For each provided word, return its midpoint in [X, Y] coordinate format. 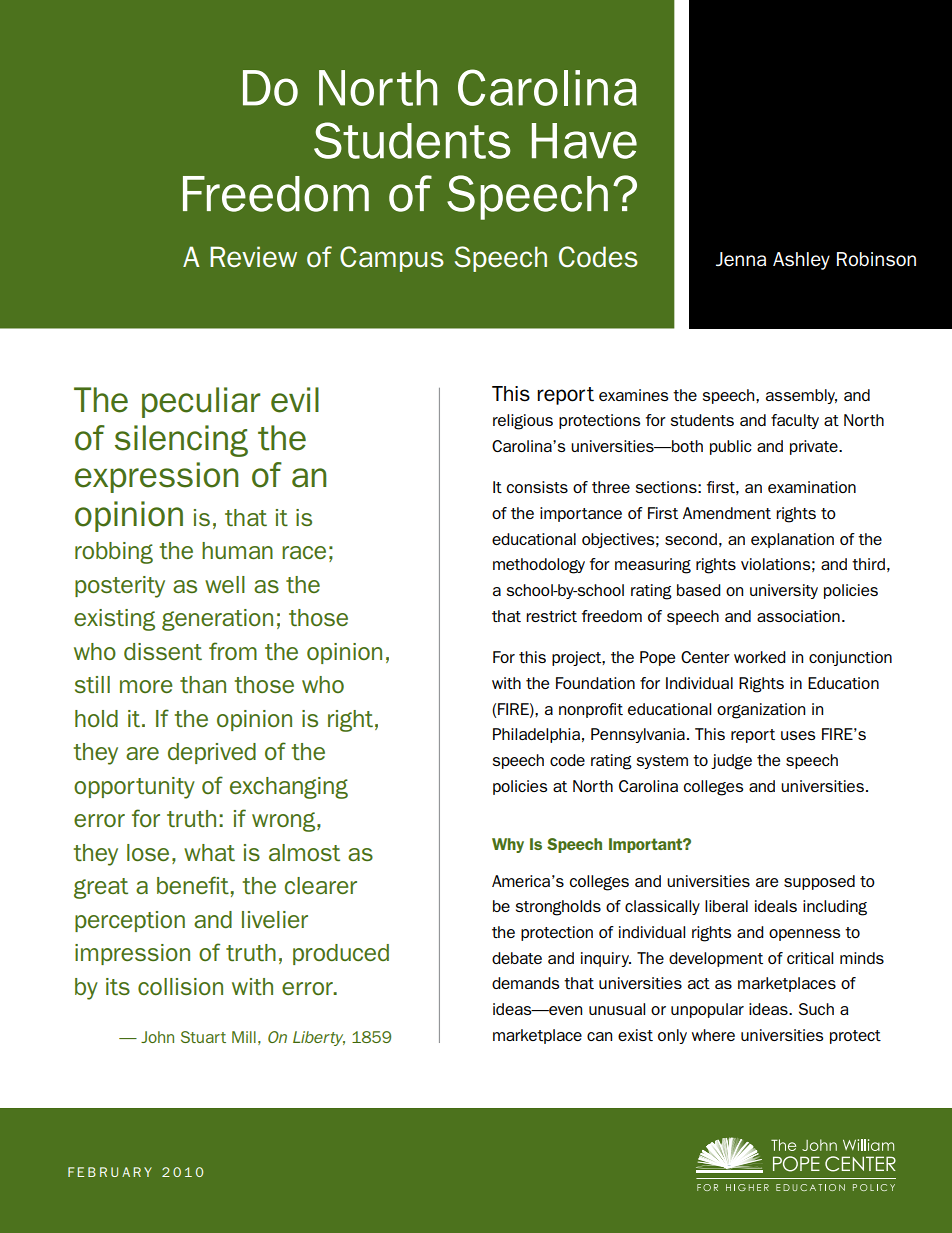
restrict [551, 616]
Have [584, 141]
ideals [776, 906]
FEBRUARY [110, 1172]
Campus [392, 259]
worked [760, 657]
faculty [795, 421]
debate [517, 958]
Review [253, 257]
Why [508, 845]
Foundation [595, 683]
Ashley [801, 261]
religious [523, 422]
